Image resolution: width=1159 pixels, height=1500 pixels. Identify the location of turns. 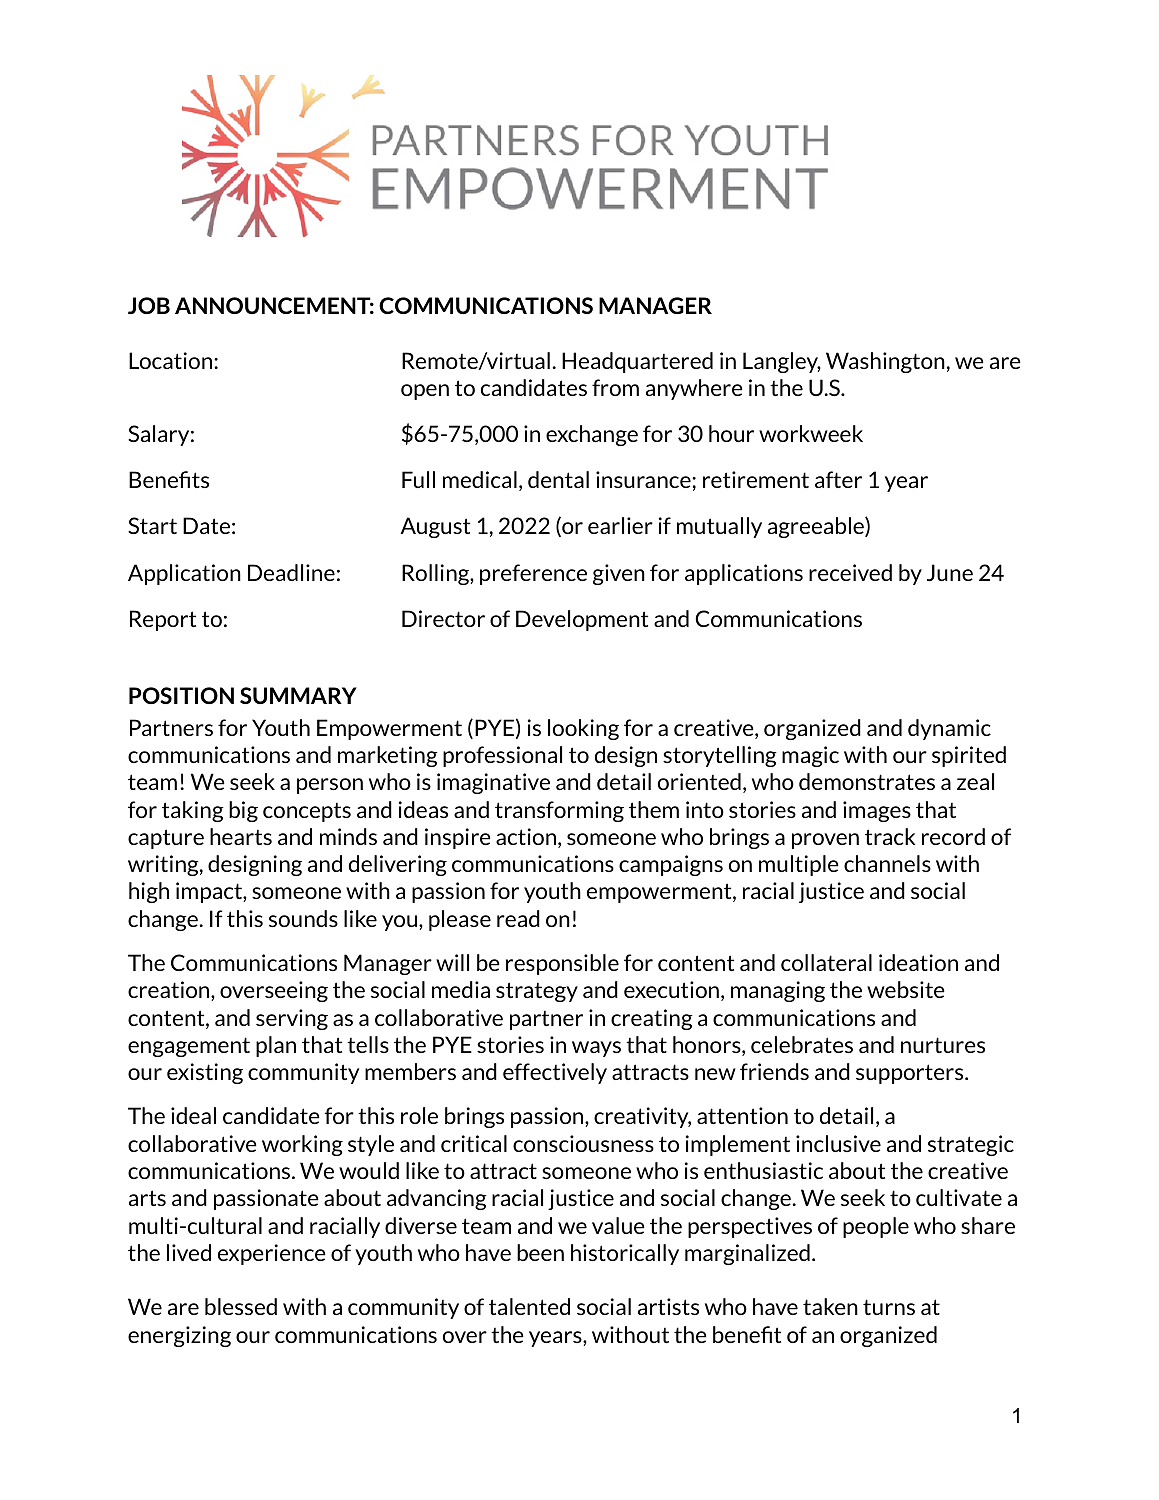
(889, 1307).
